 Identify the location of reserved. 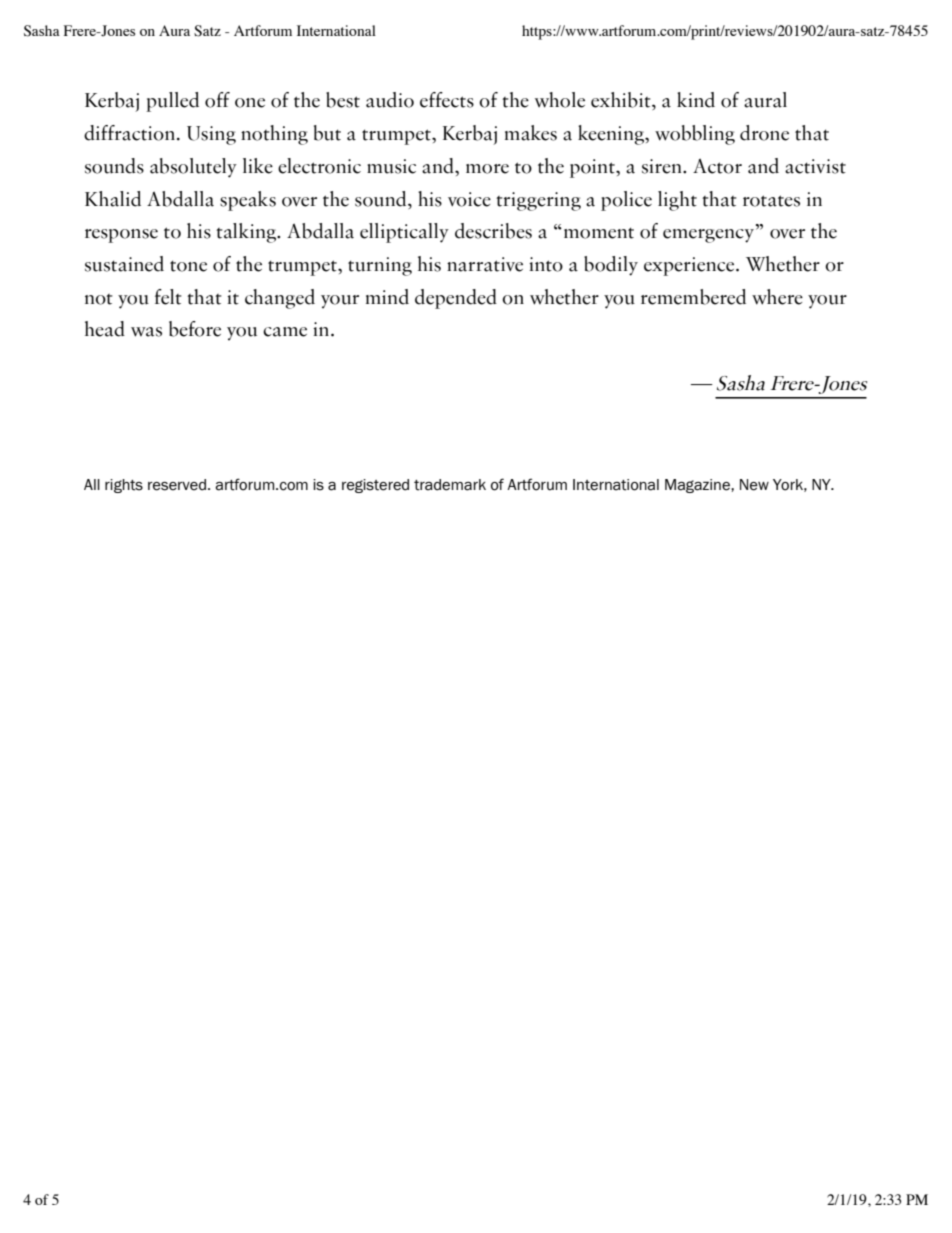
(177, 485).
